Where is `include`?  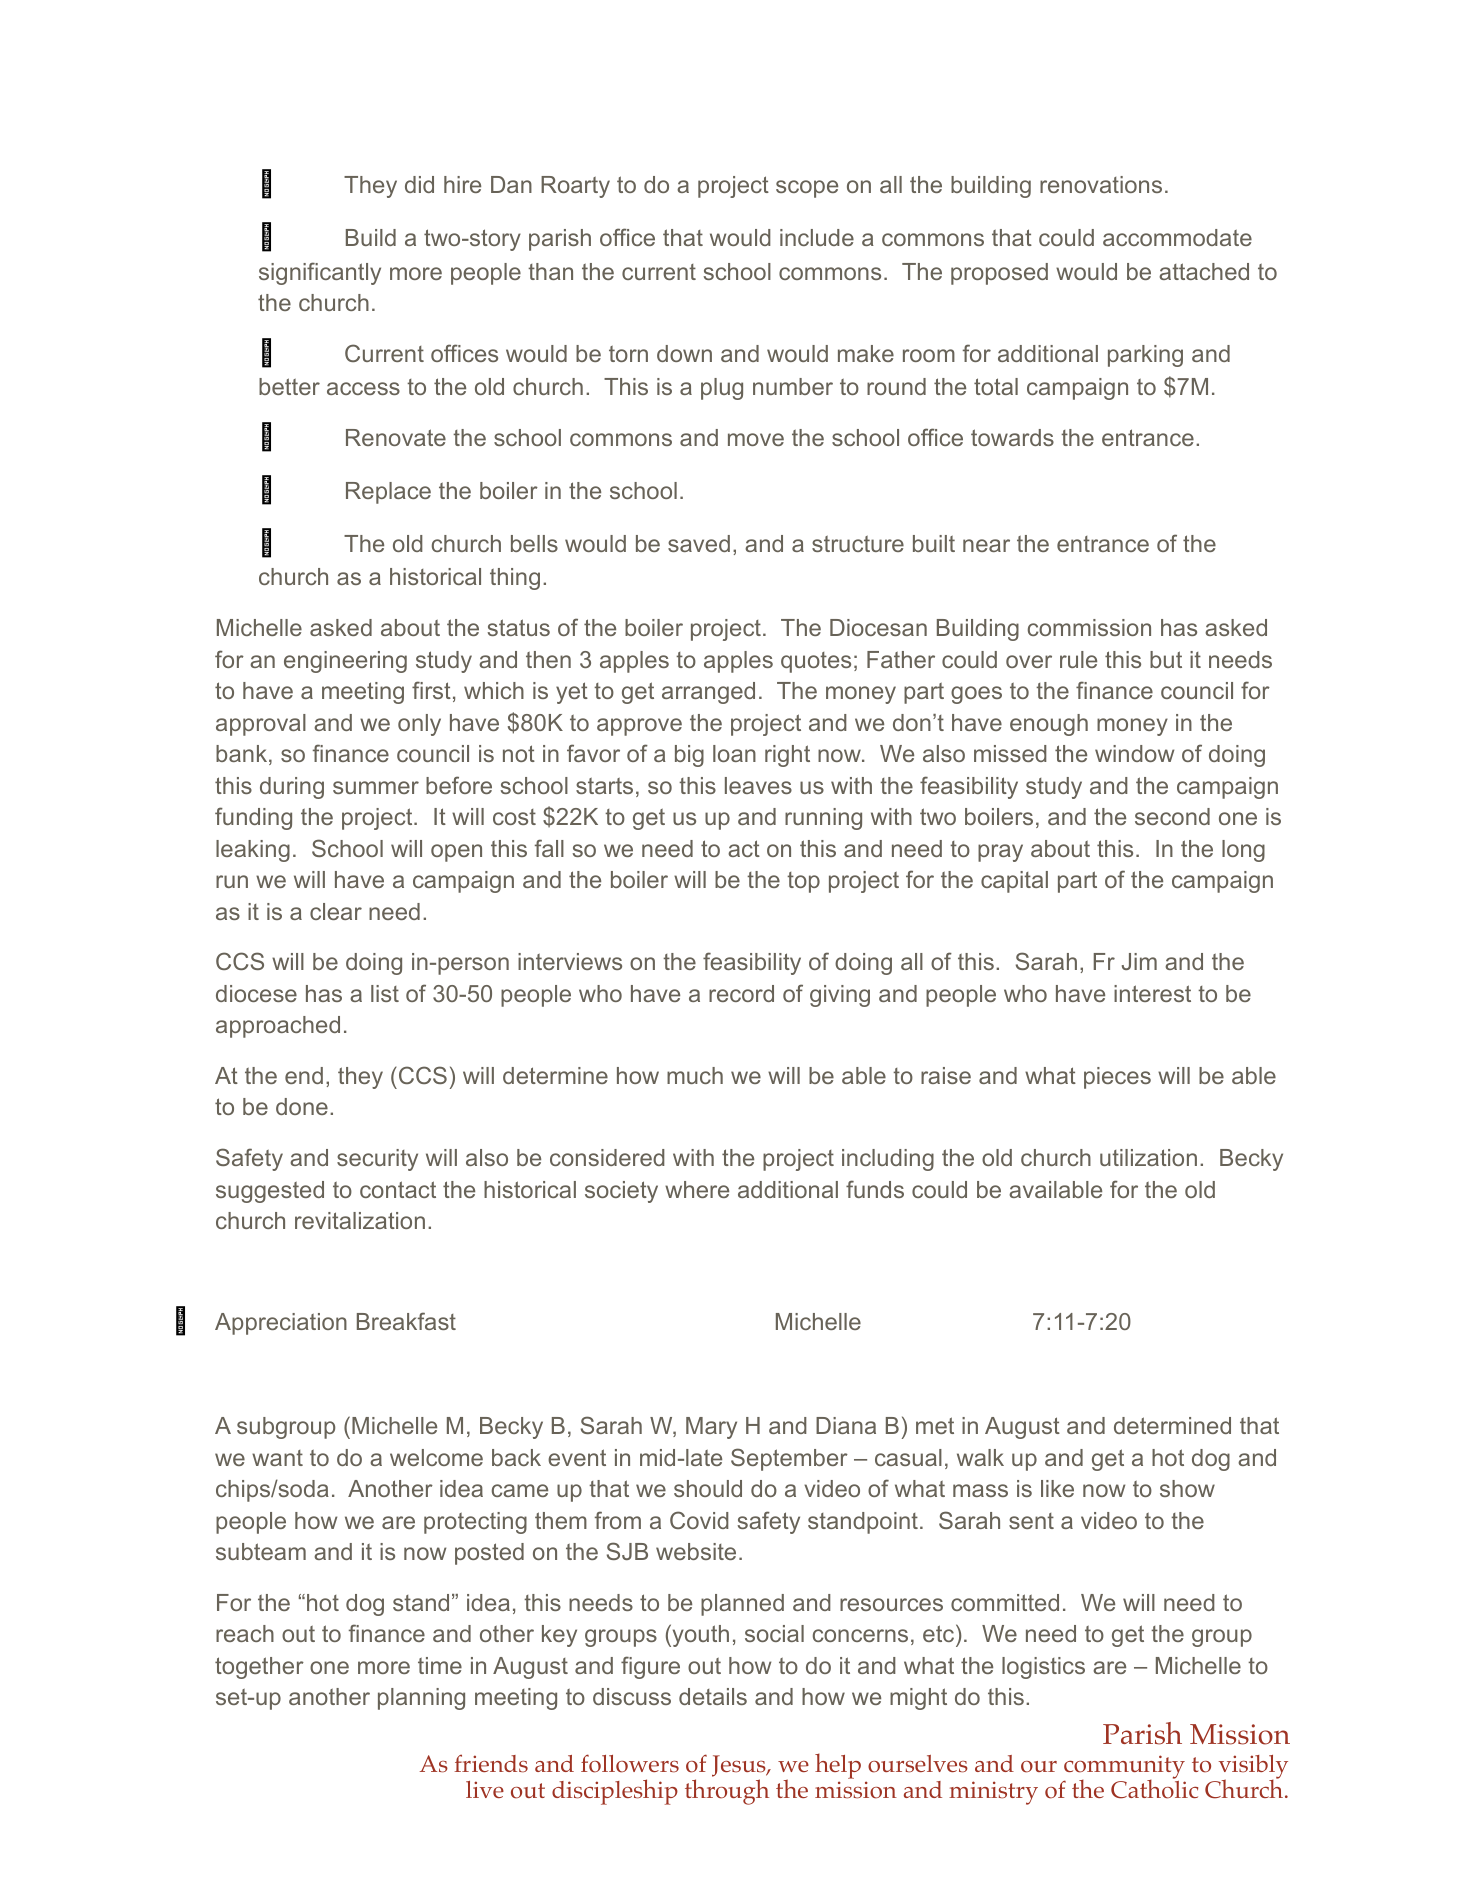 include is located at coordinates (817, 237).
